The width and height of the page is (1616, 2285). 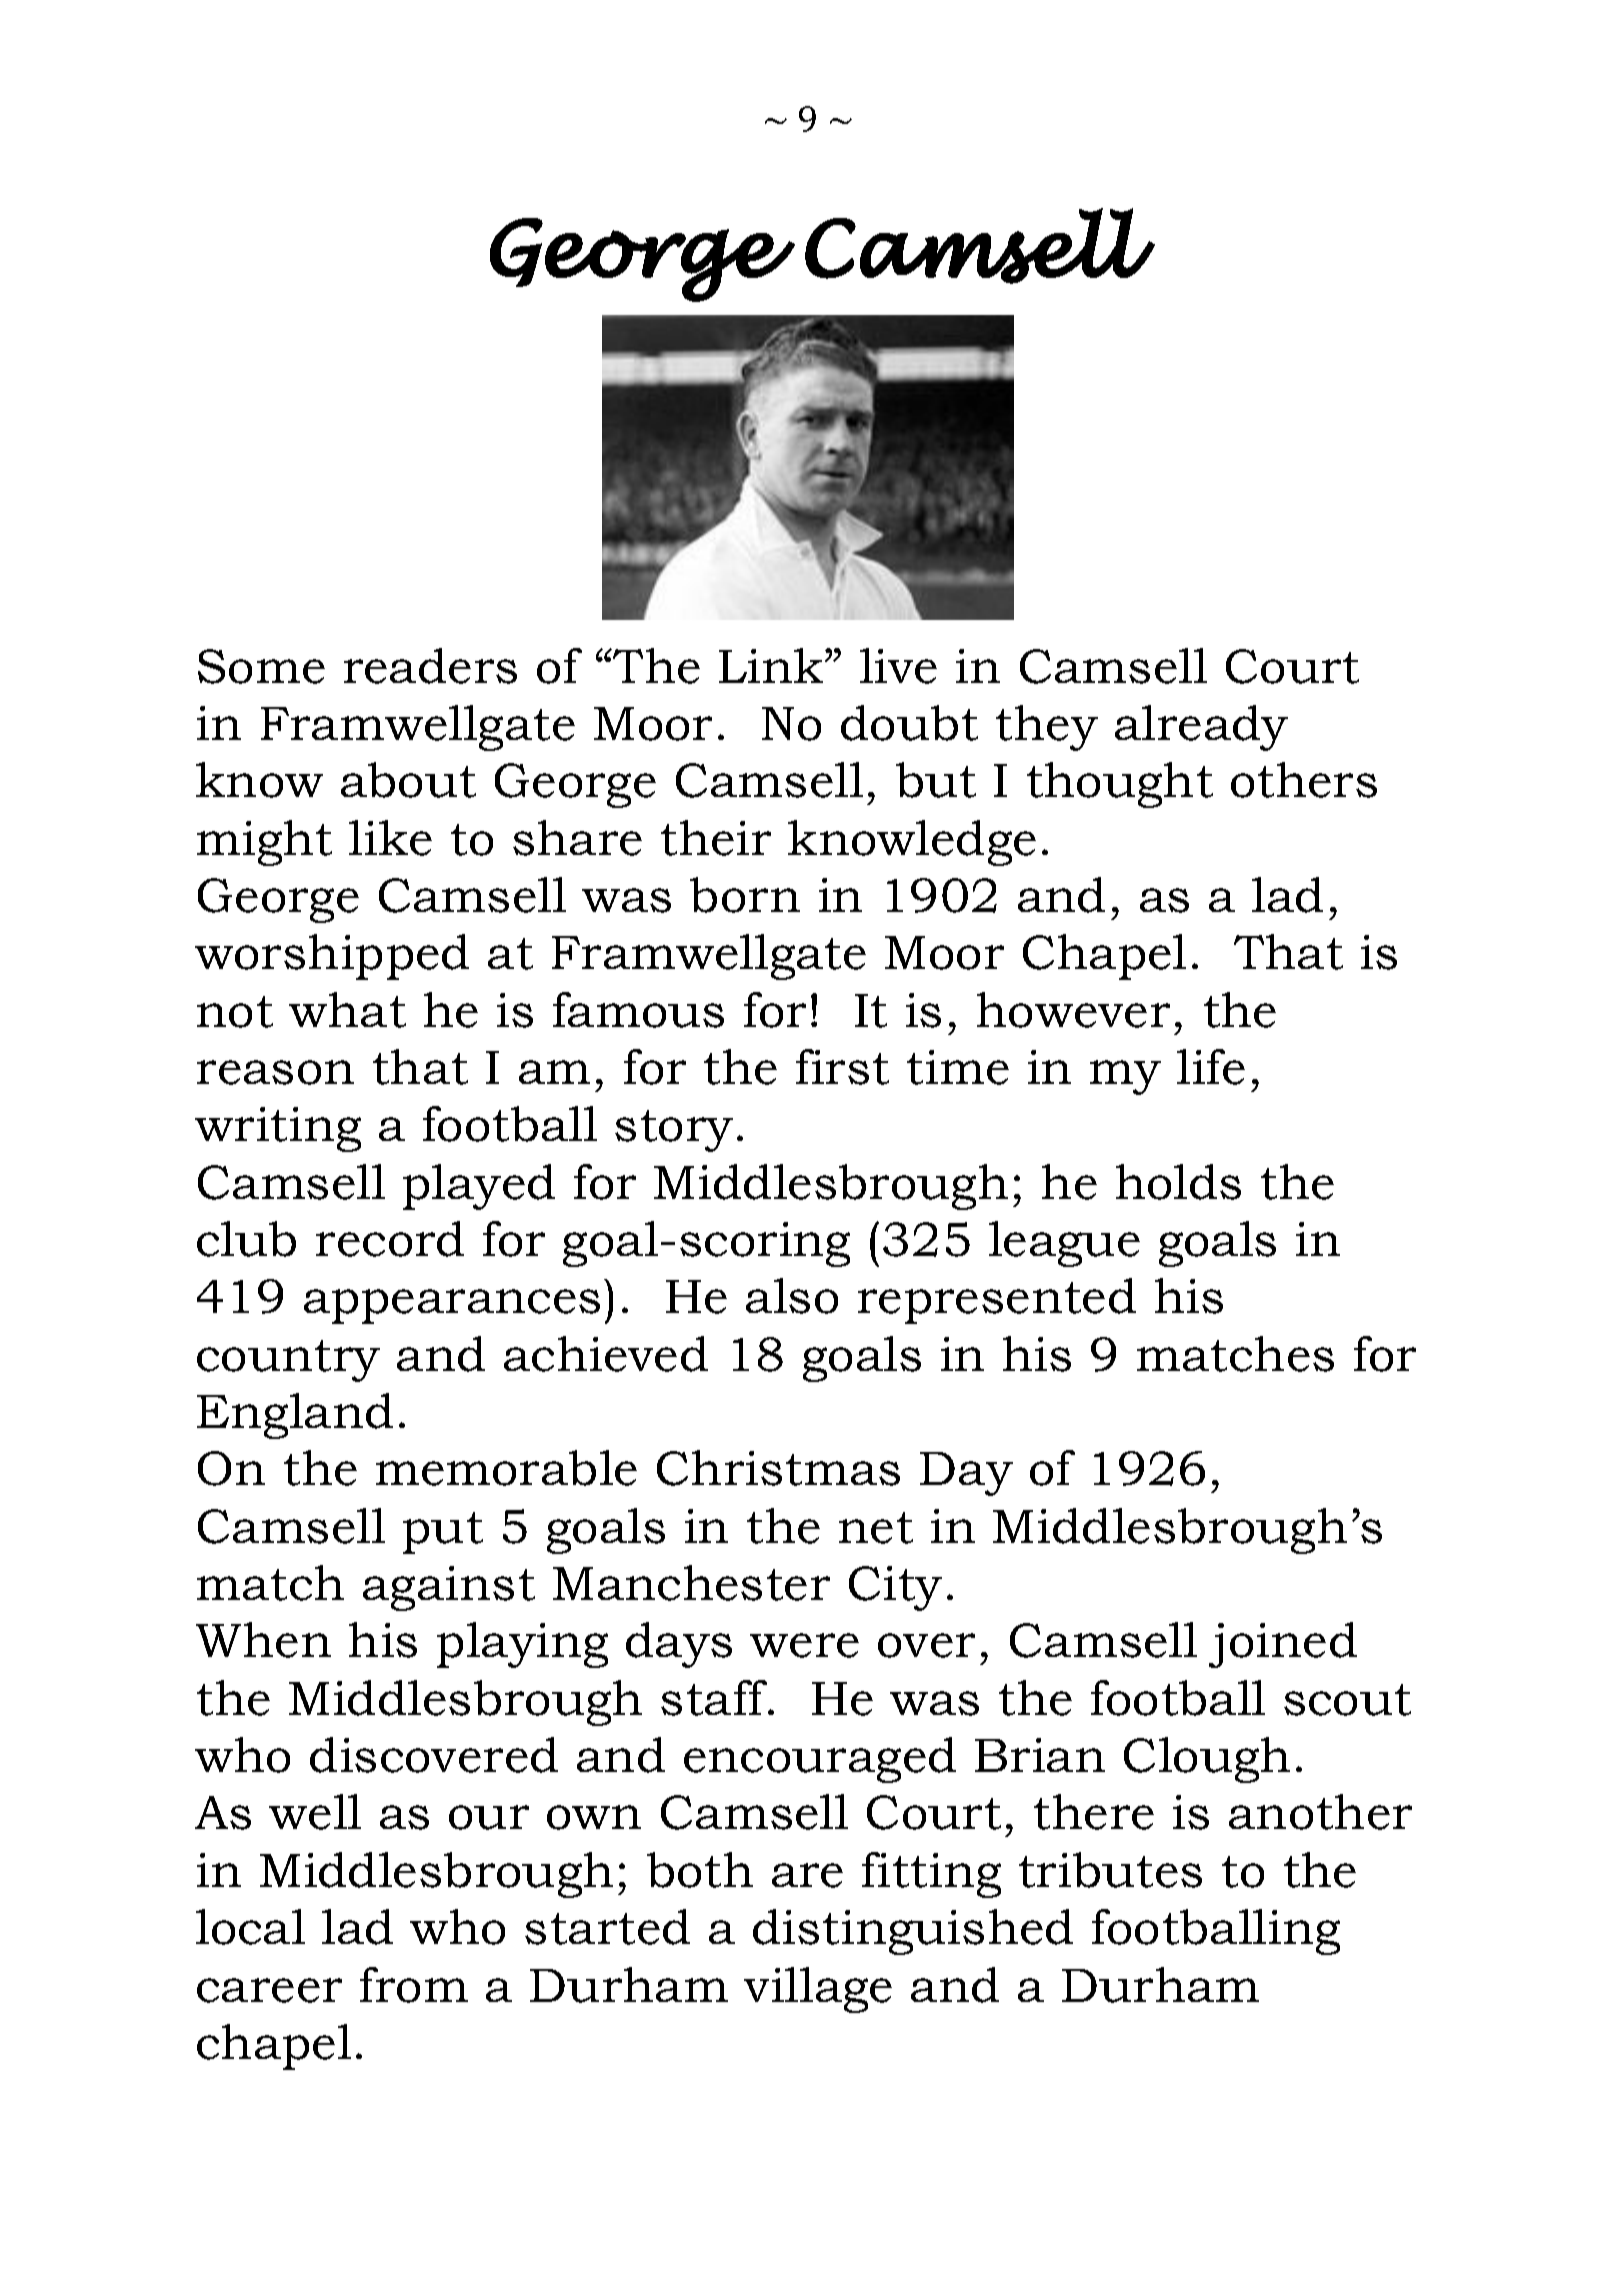 I want to click on Link, so click(x=772, y=665).
